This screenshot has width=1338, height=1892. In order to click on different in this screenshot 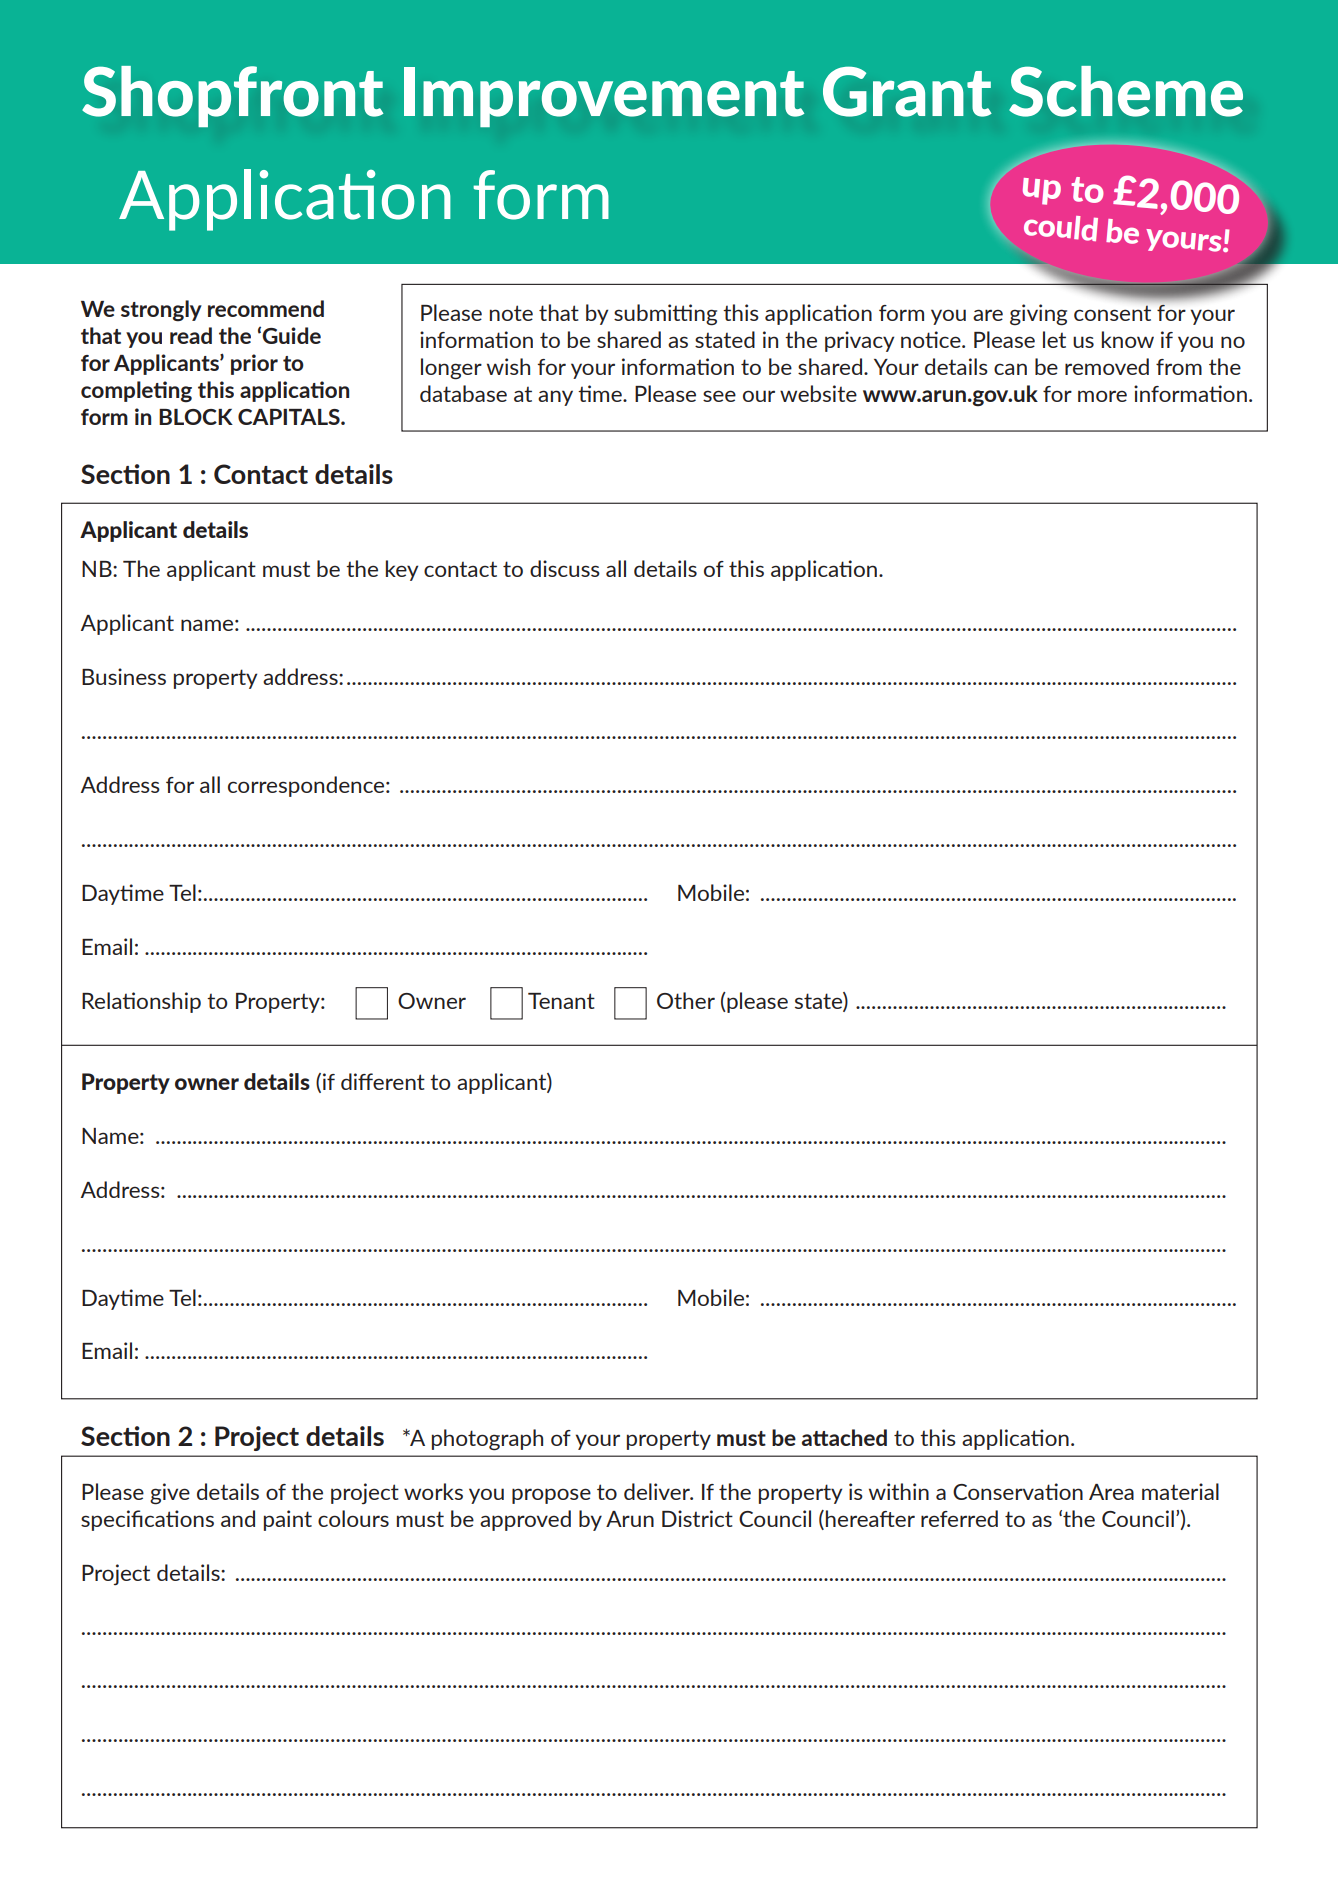, I will do `click(383, 1081)`.
